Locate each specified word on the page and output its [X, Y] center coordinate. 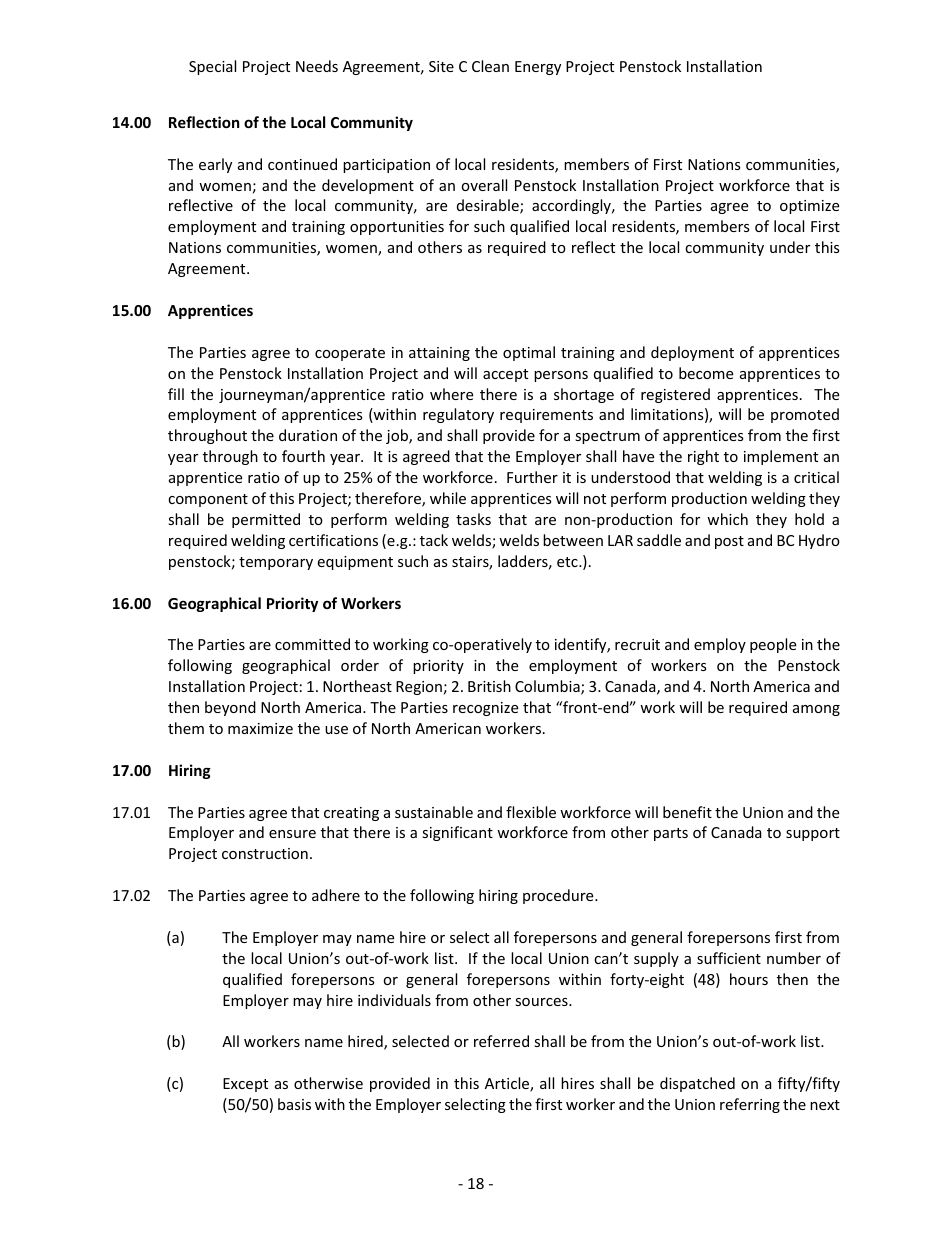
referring [750, 1105]
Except [245, 1085]
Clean [490, 66]
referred [501, 1041]
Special [212, 67]
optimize [809, 207]
